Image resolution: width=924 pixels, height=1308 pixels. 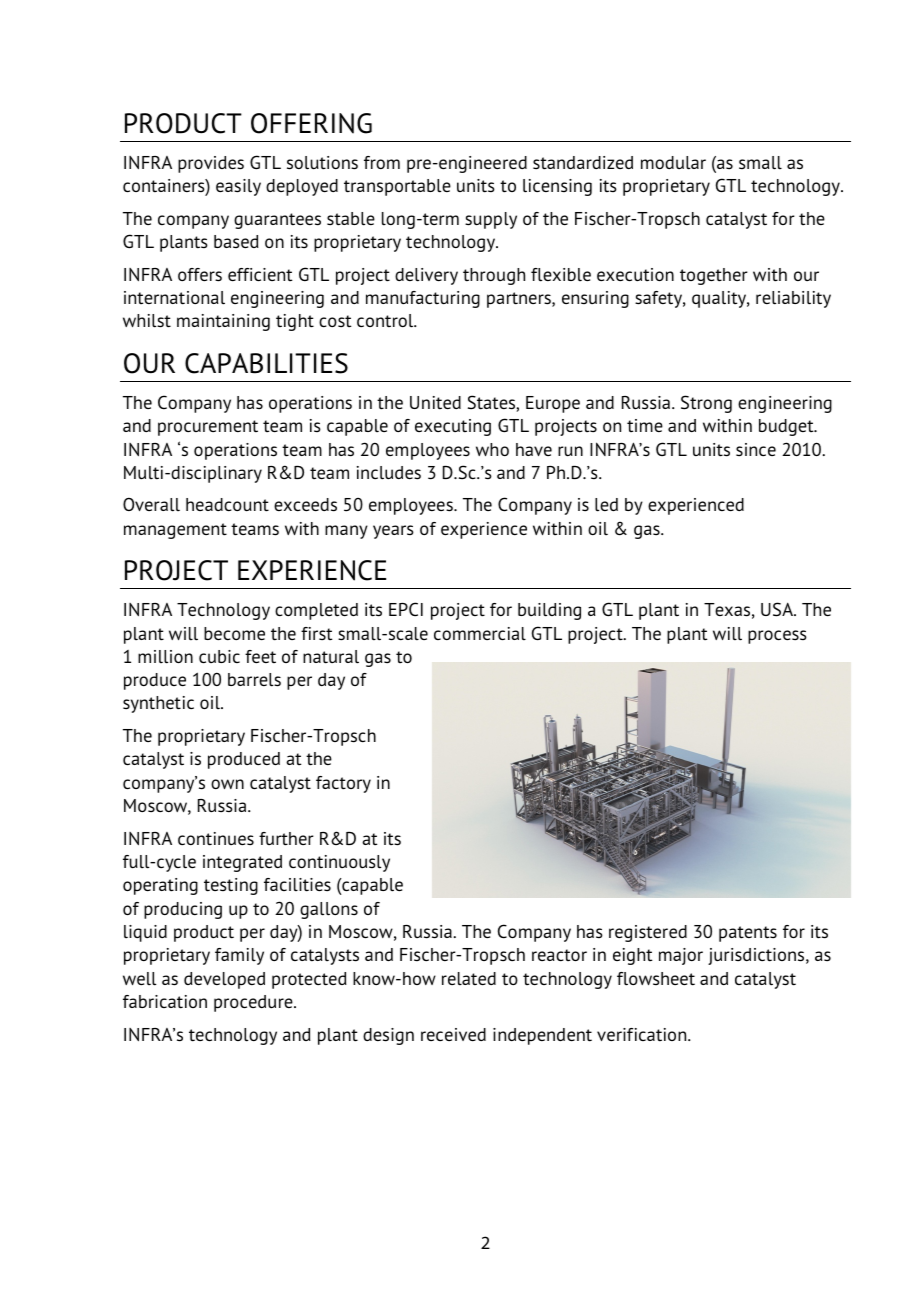 I want to click on provides, so click(x=211, y=164).
